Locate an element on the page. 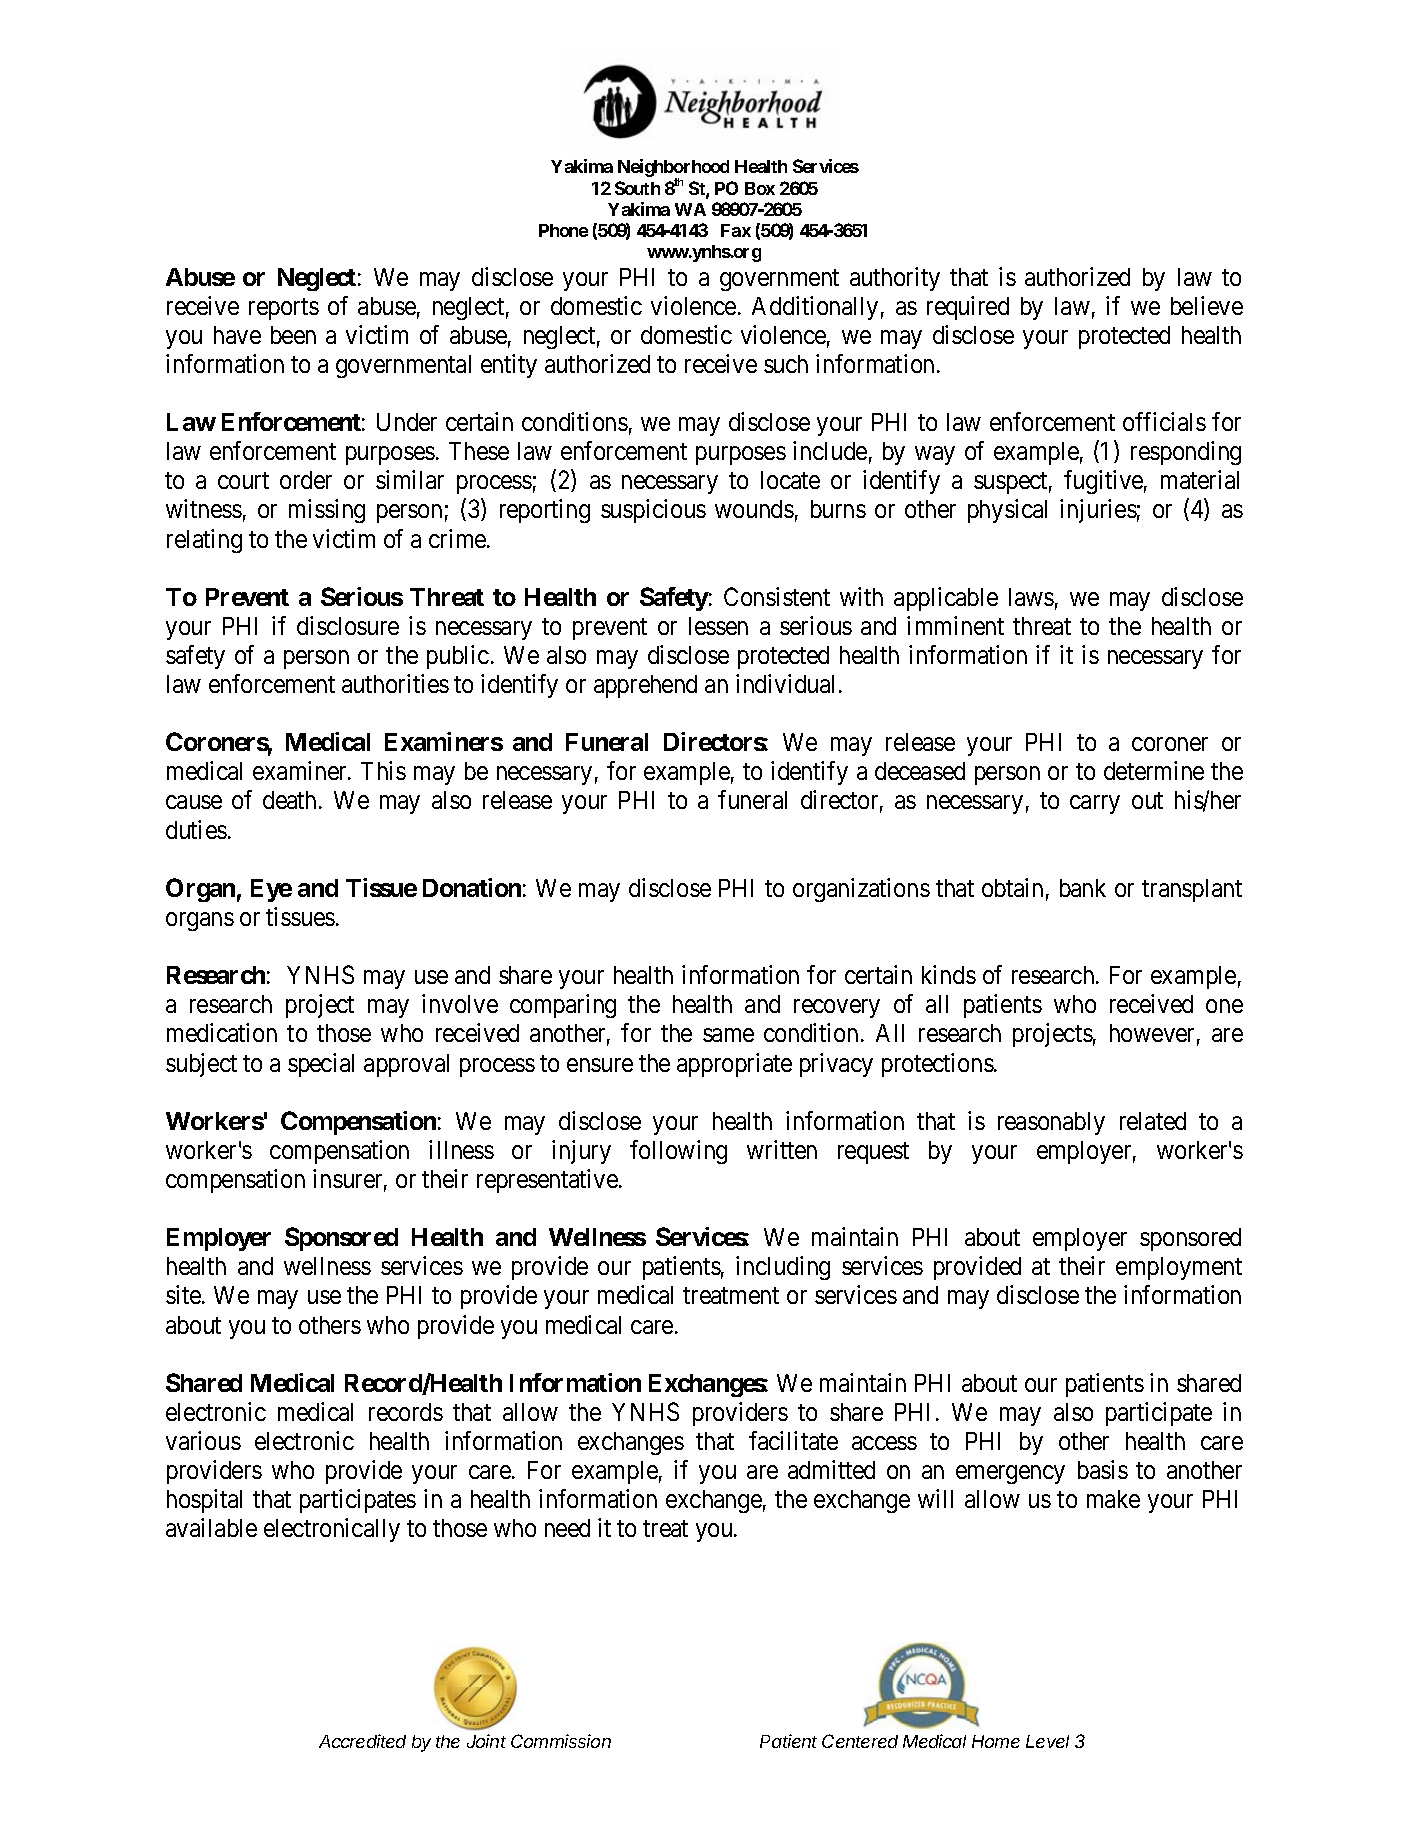  Accredited is located at coordinates (362, 1741).
